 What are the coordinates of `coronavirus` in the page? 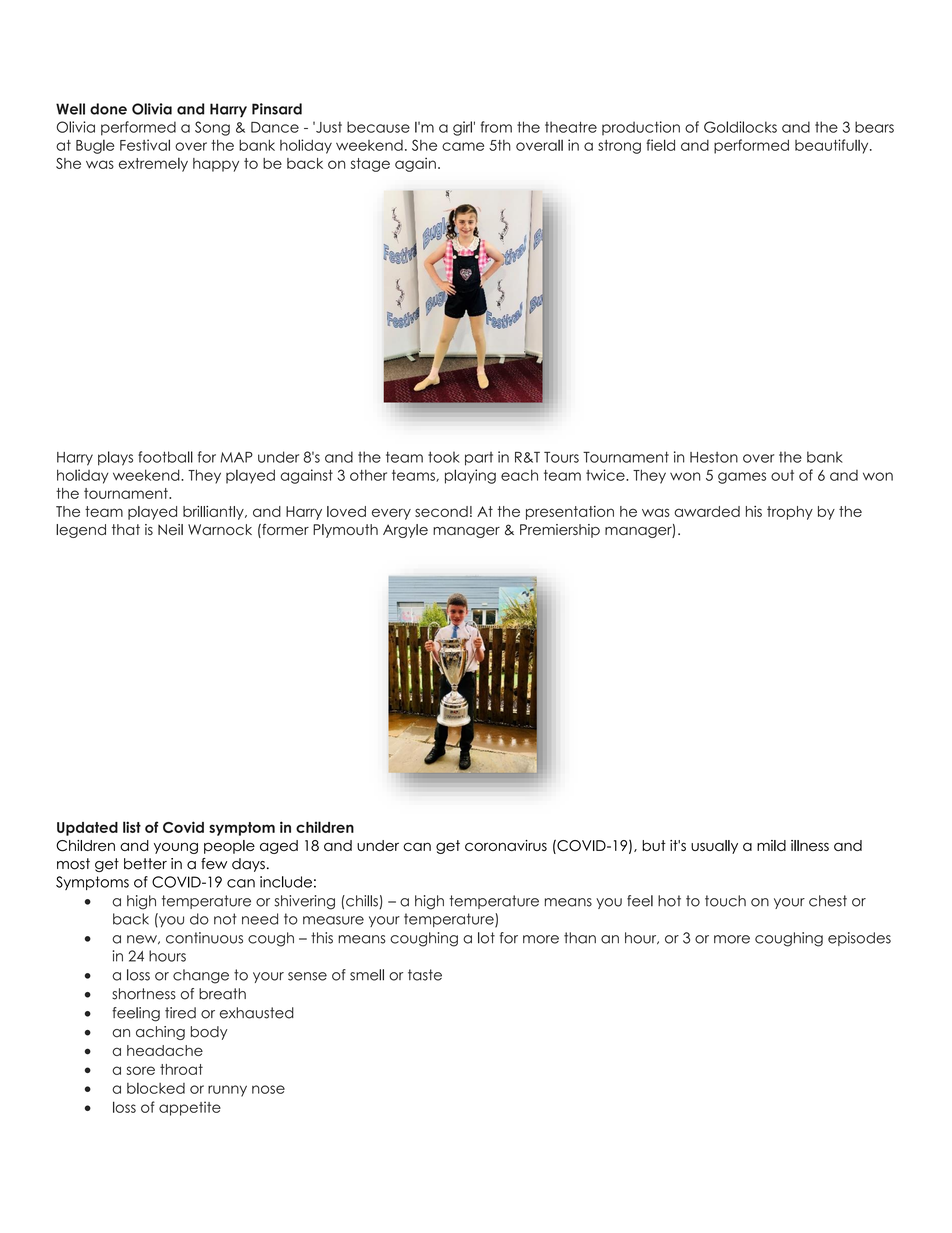 It's located at (506, 845).
